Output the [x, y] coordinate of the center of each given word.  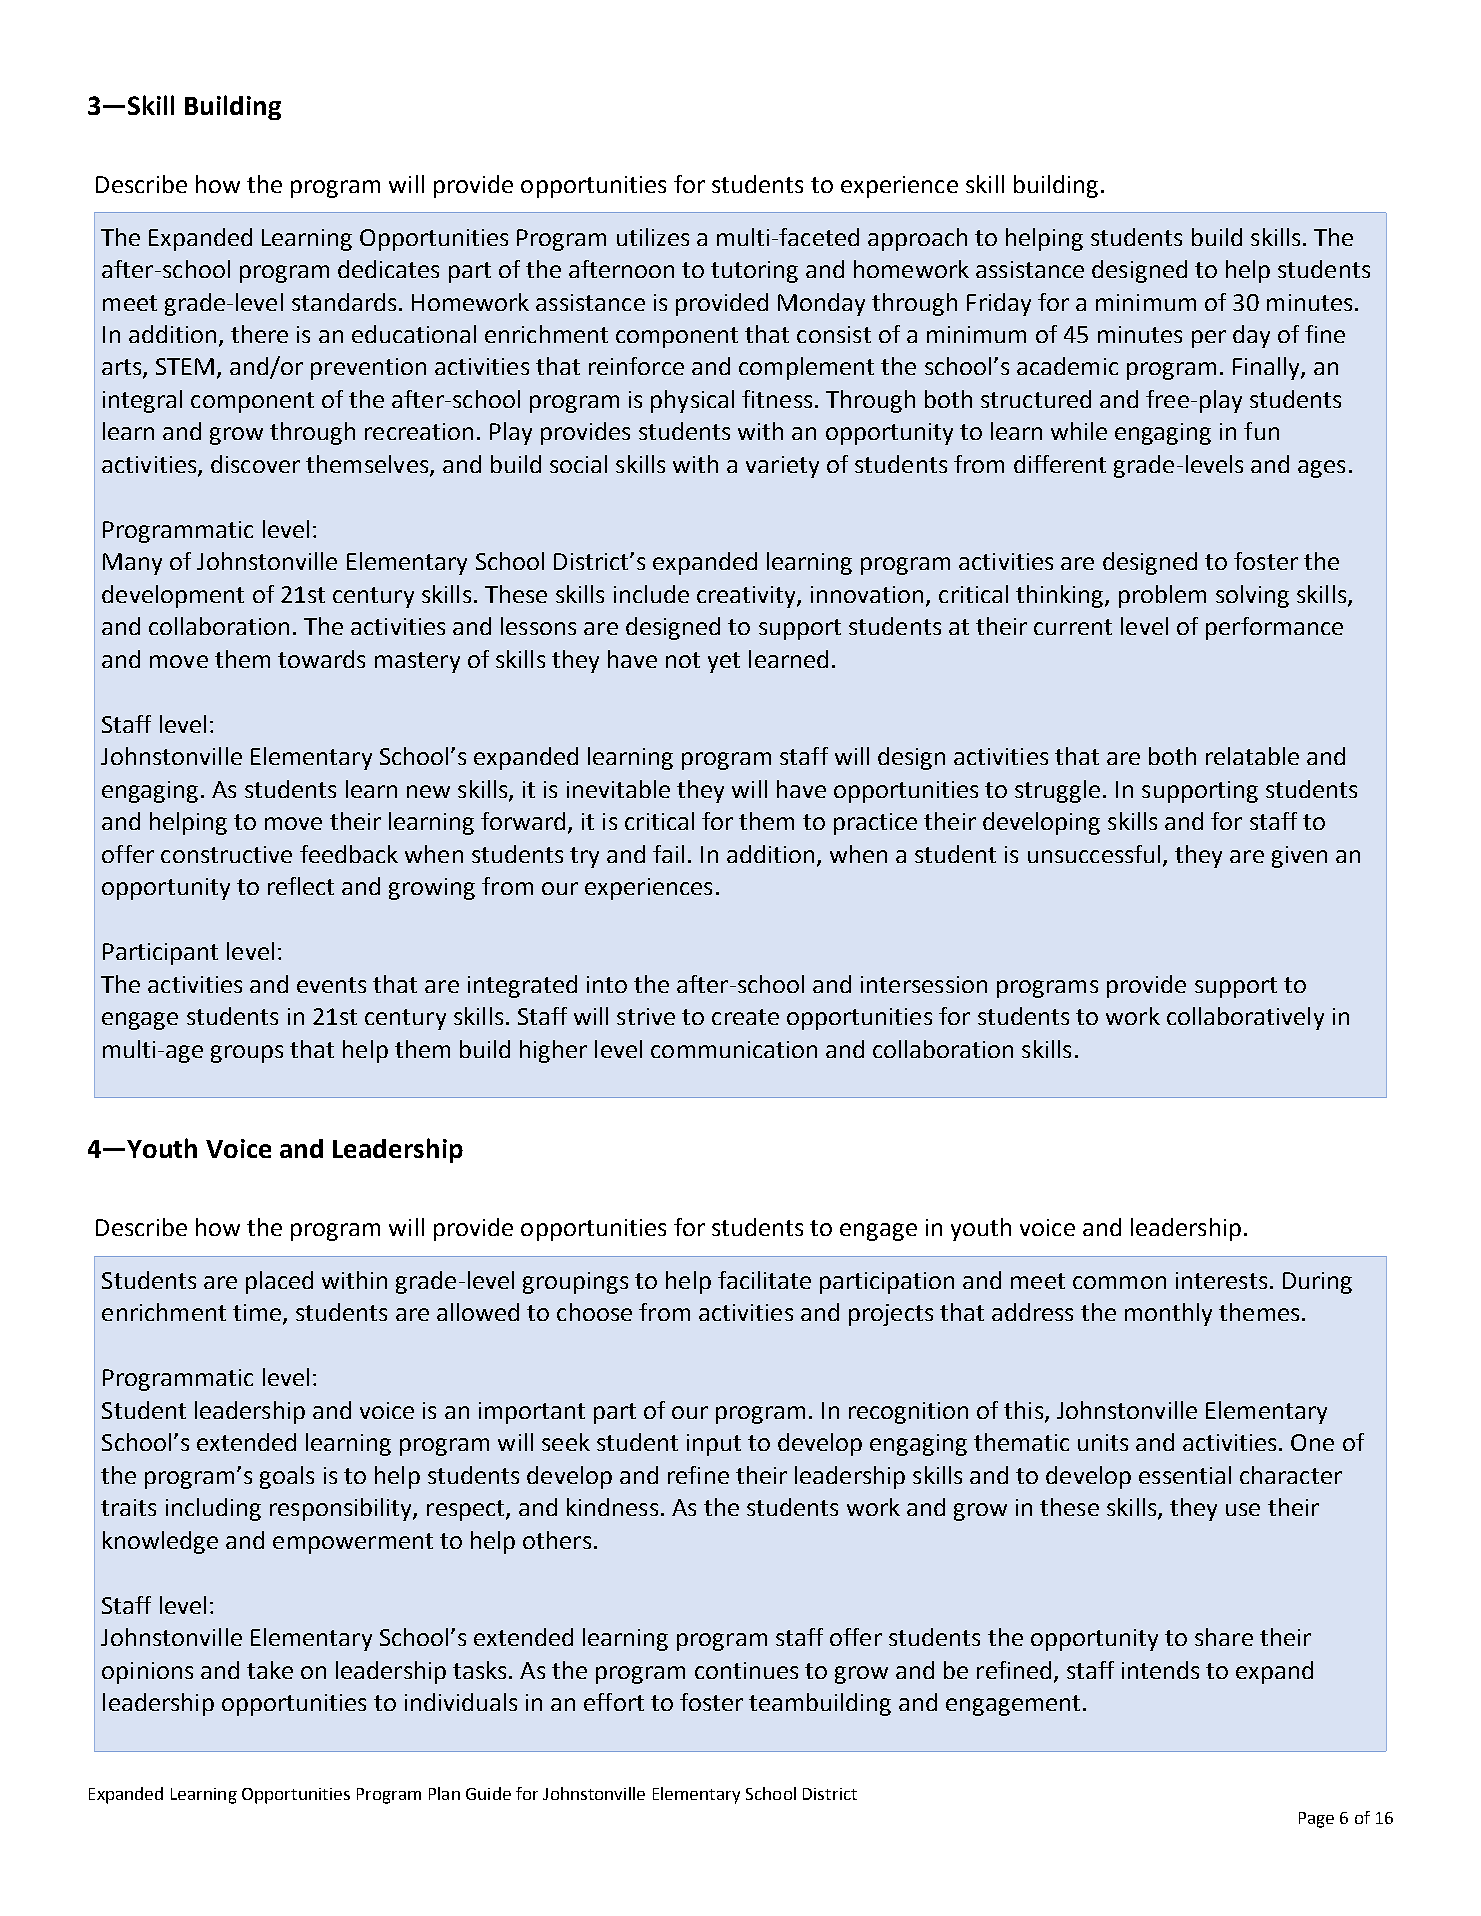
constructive [226, 854]
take [270, 1670]
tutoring [754, 272]
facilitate [764, 1280]
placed [279, 1282]
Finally [1267, 368]
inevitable [618, 789]
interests [1221, 1280]
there [259, 334]
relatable [1252, 756]
